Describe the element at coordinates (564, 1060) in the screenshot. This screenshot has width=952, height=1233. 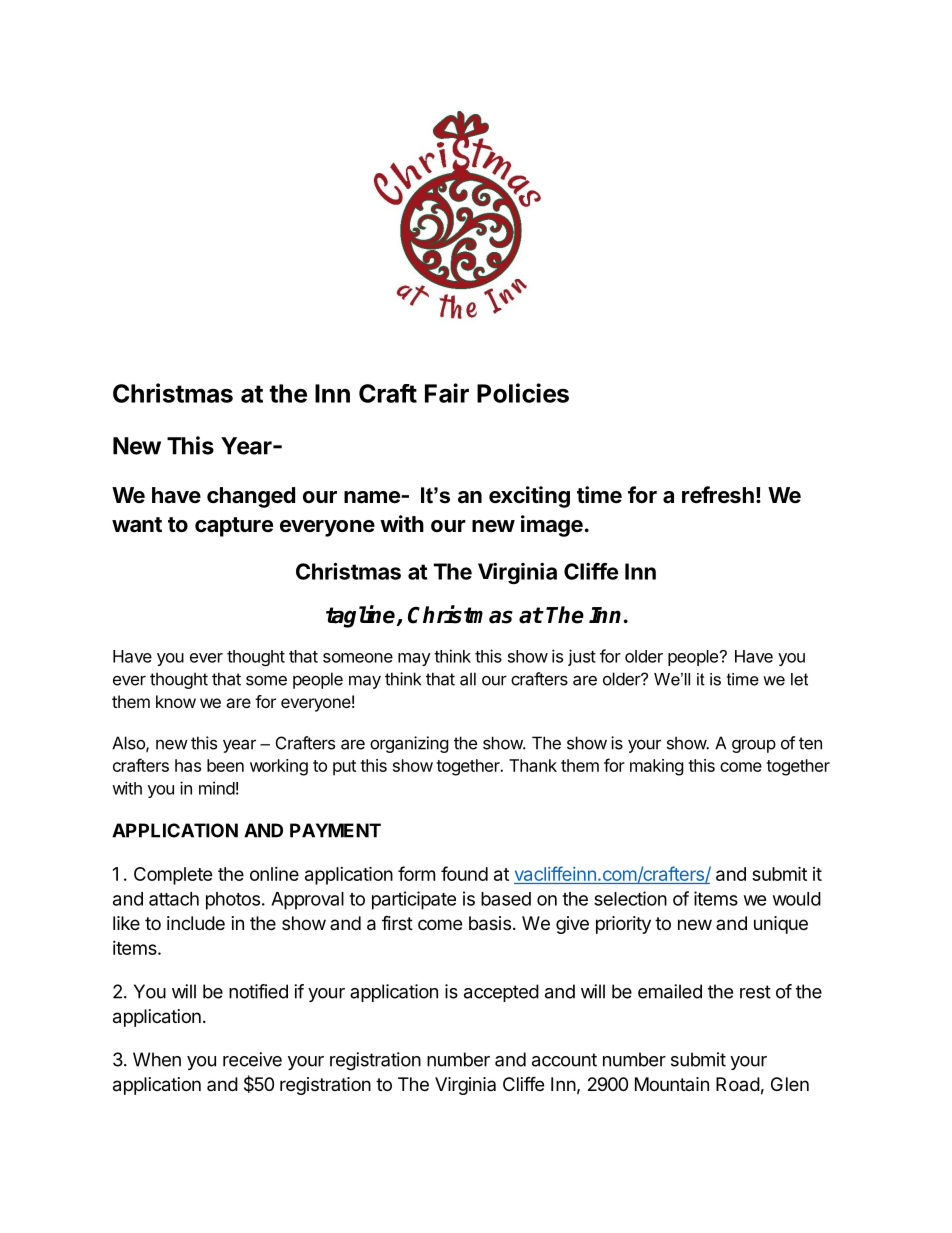
I see `account` at that location.
